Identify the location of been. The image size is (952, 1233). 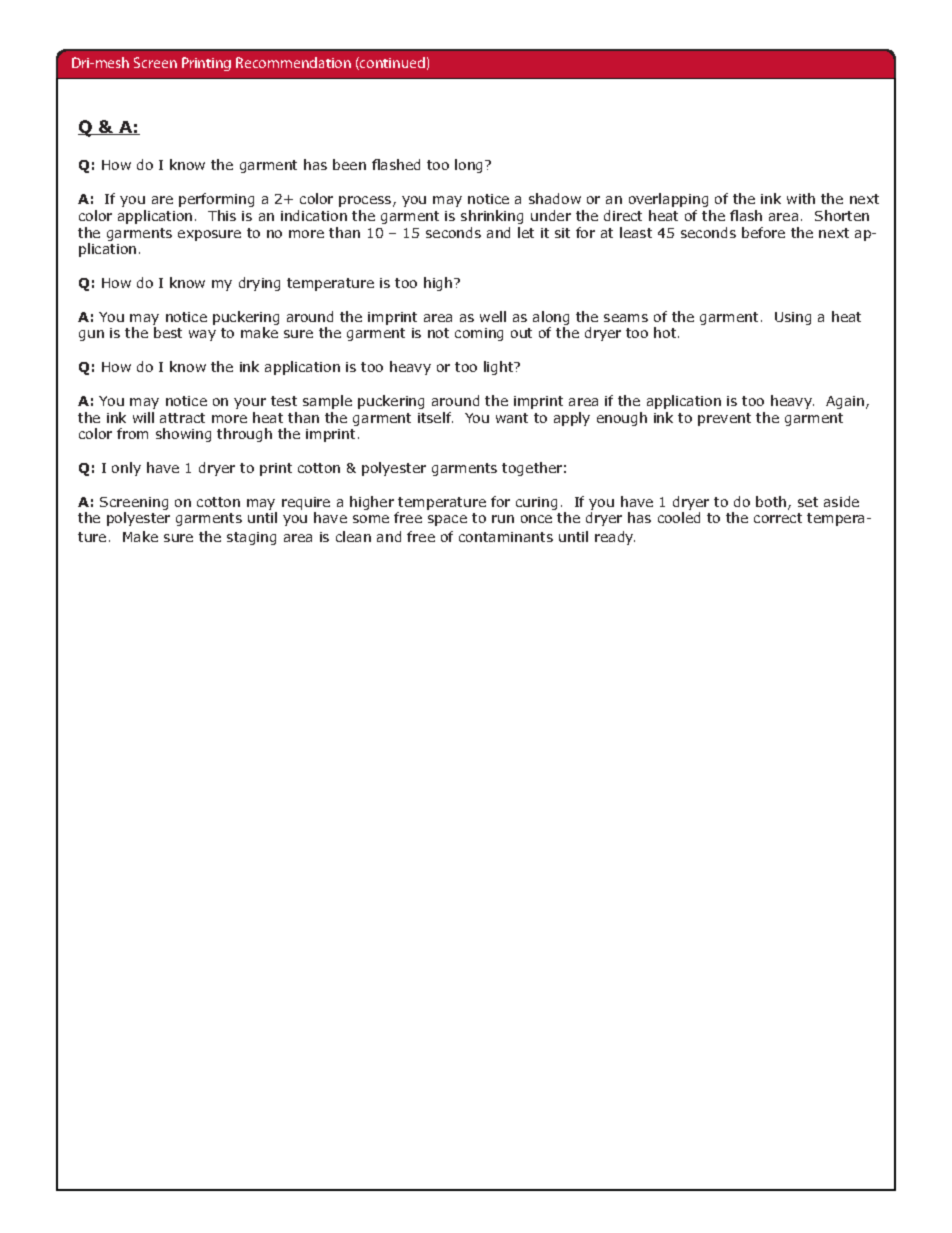
(349, 164).
